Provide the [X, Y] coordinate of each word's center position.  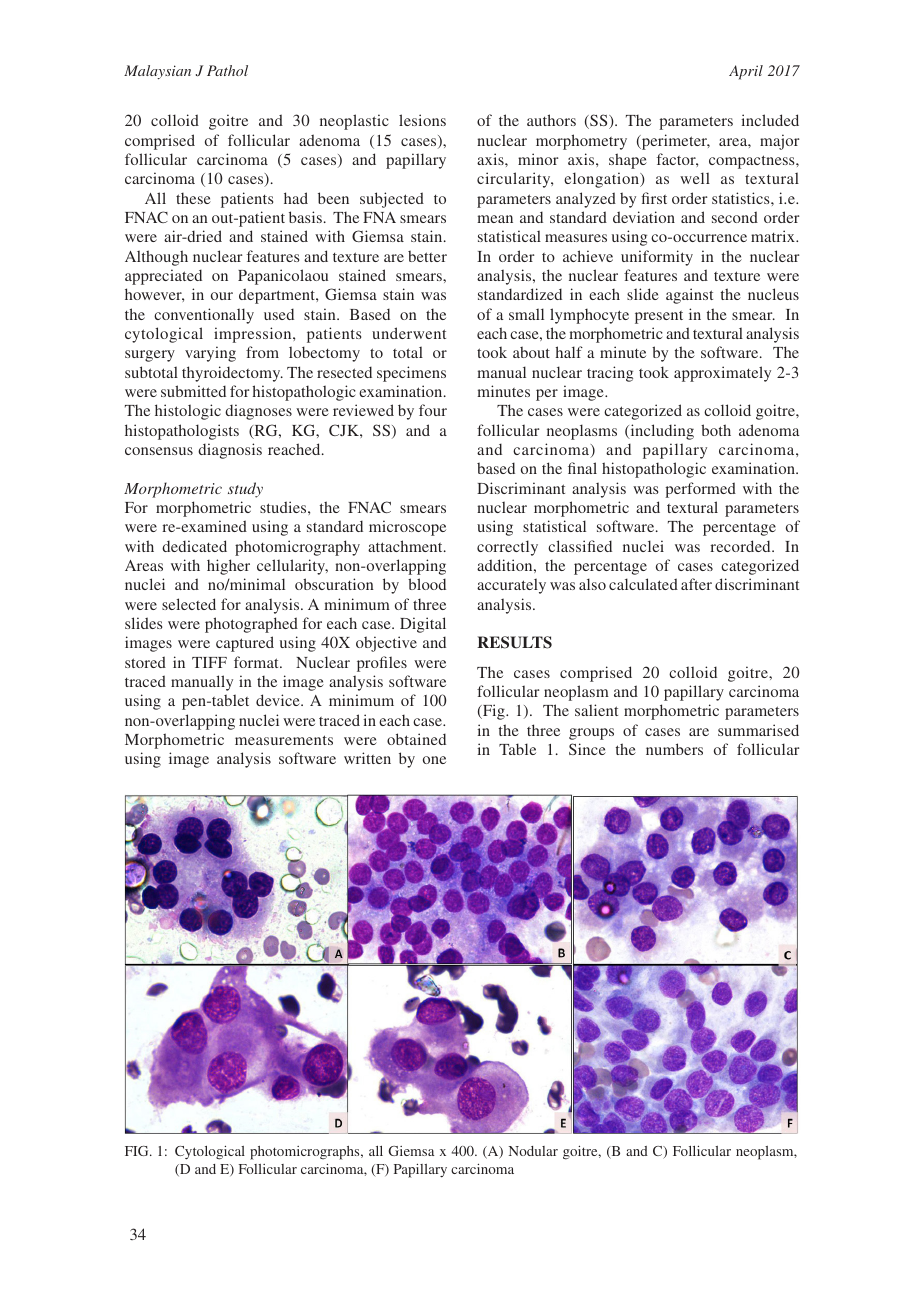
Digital [423, 625]
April [746, 72]
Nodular [533, 1151]
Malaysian [157, 72]
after [696, 584]
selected [189, 604]
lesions [422, 120]
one [434, 760]
